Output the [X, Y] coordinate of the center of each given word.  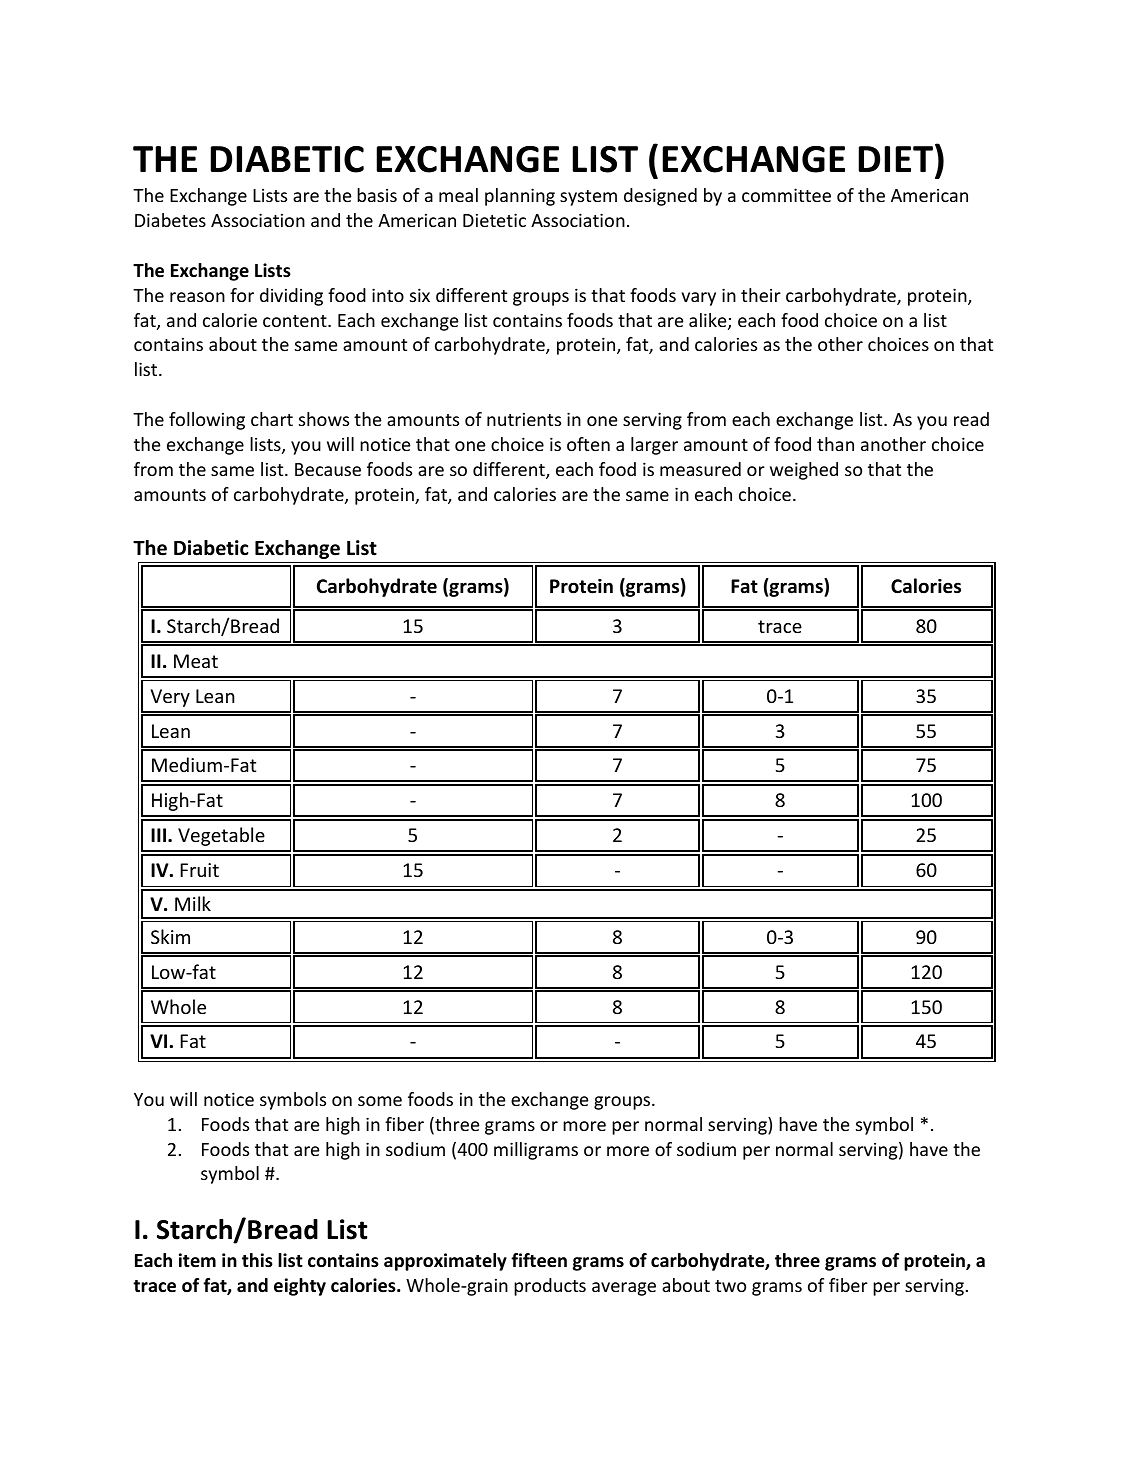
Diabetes [170, 220]
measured [700, 469]
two [730, 1286]
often [588, 444]
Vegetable [221, 836]
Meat [196, 661]
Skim [170, 936]
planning [520, 197]
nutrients [524, 419]
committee [786, 195]
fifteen [539, 1260]
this [257, 1260]
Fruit [199, 870]
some [380, 1101]
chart [272, 419]
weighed [804, 471]
